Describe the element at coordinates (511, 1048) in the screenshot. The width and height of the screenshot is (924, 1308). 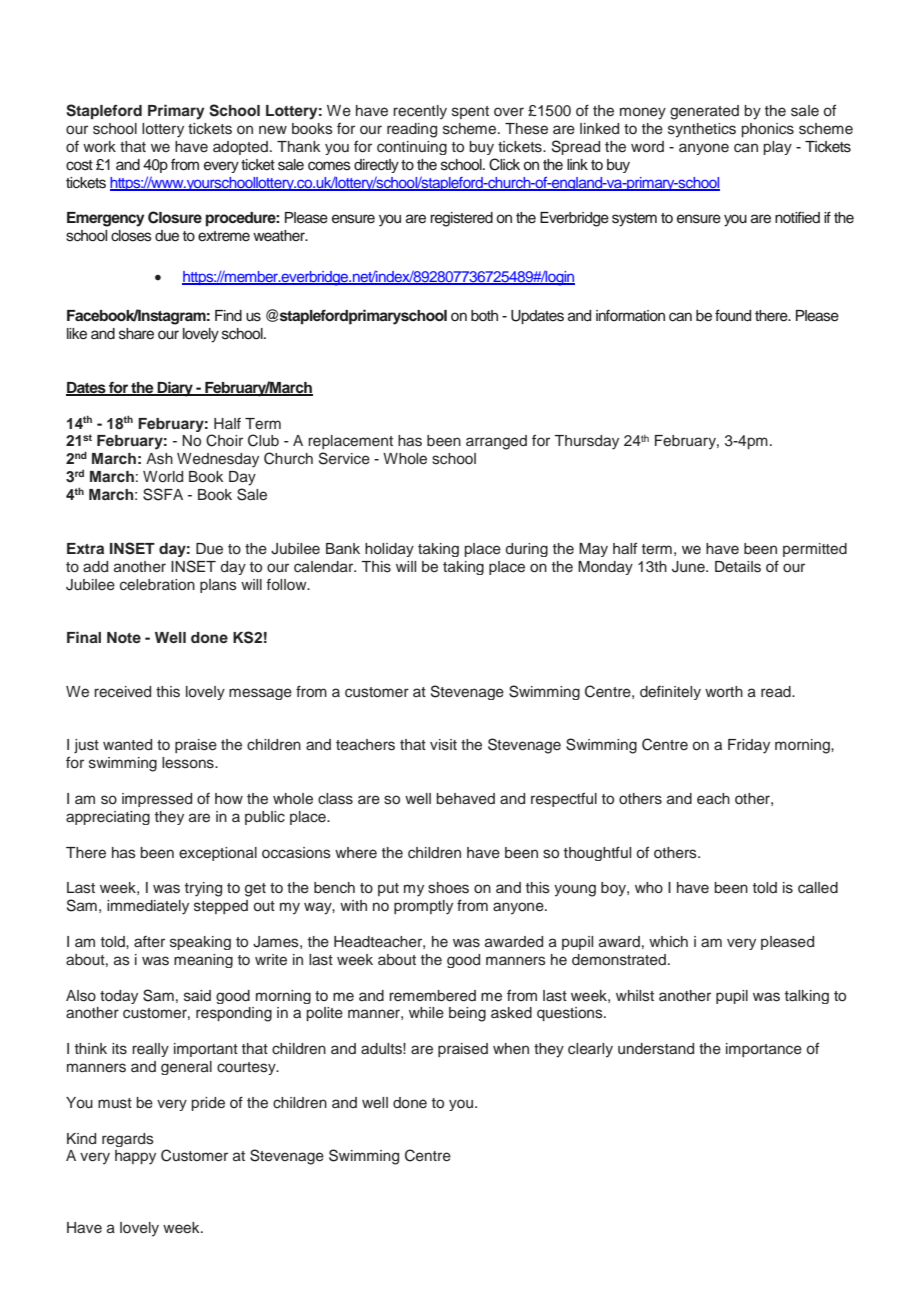
I see `when` at that location.
